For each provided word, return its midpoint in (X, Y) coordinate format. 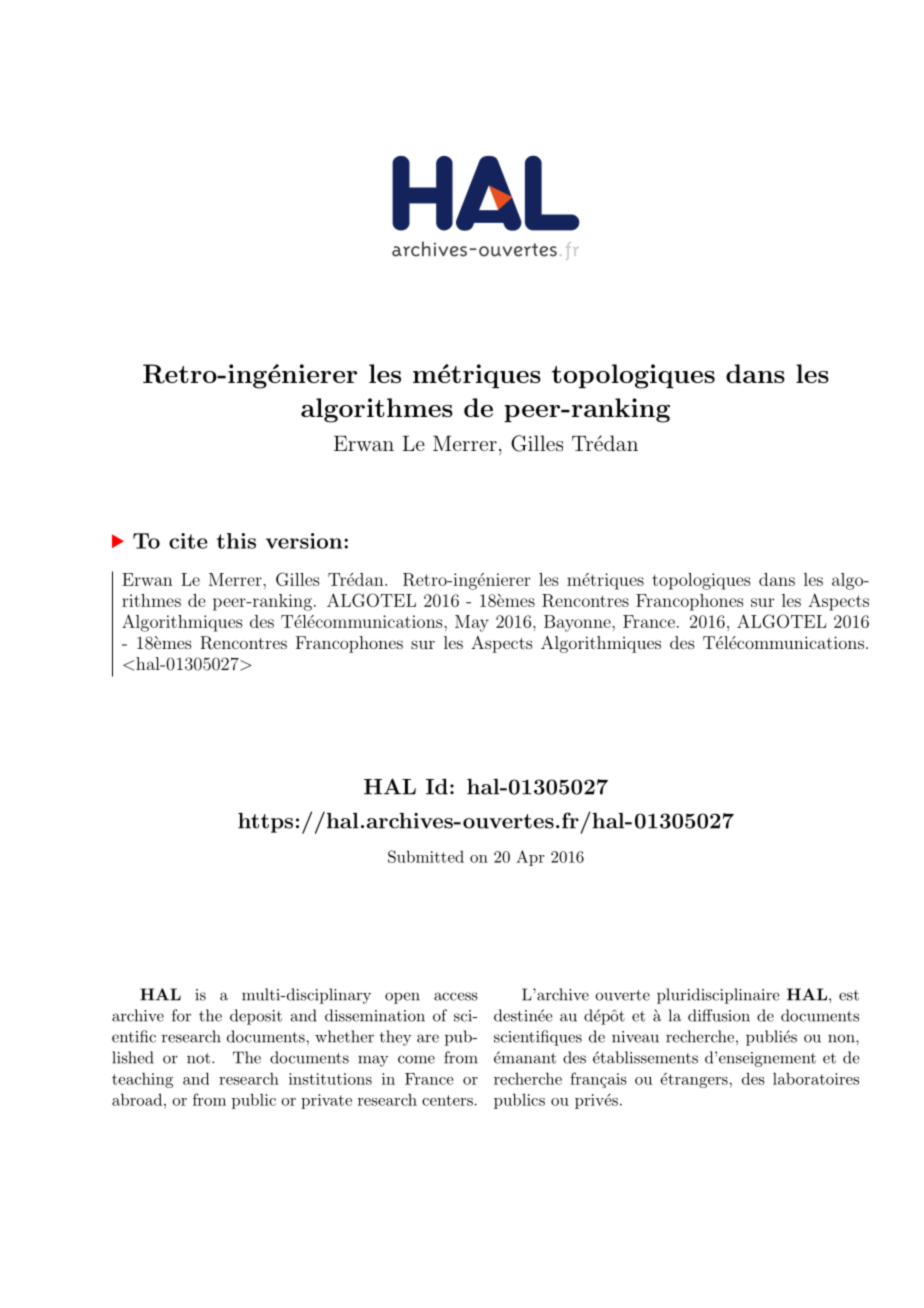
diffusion (719, 1015)
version (304, 541)
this (236, 541)
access (456, 996)
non (842, 1038)
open (402, 998)
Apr (530, 858)
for (181, 1015)
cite (188, 541)
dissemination (375, 1015)
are (428, 1038)
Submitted (426, 856)
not (198, 1058)
